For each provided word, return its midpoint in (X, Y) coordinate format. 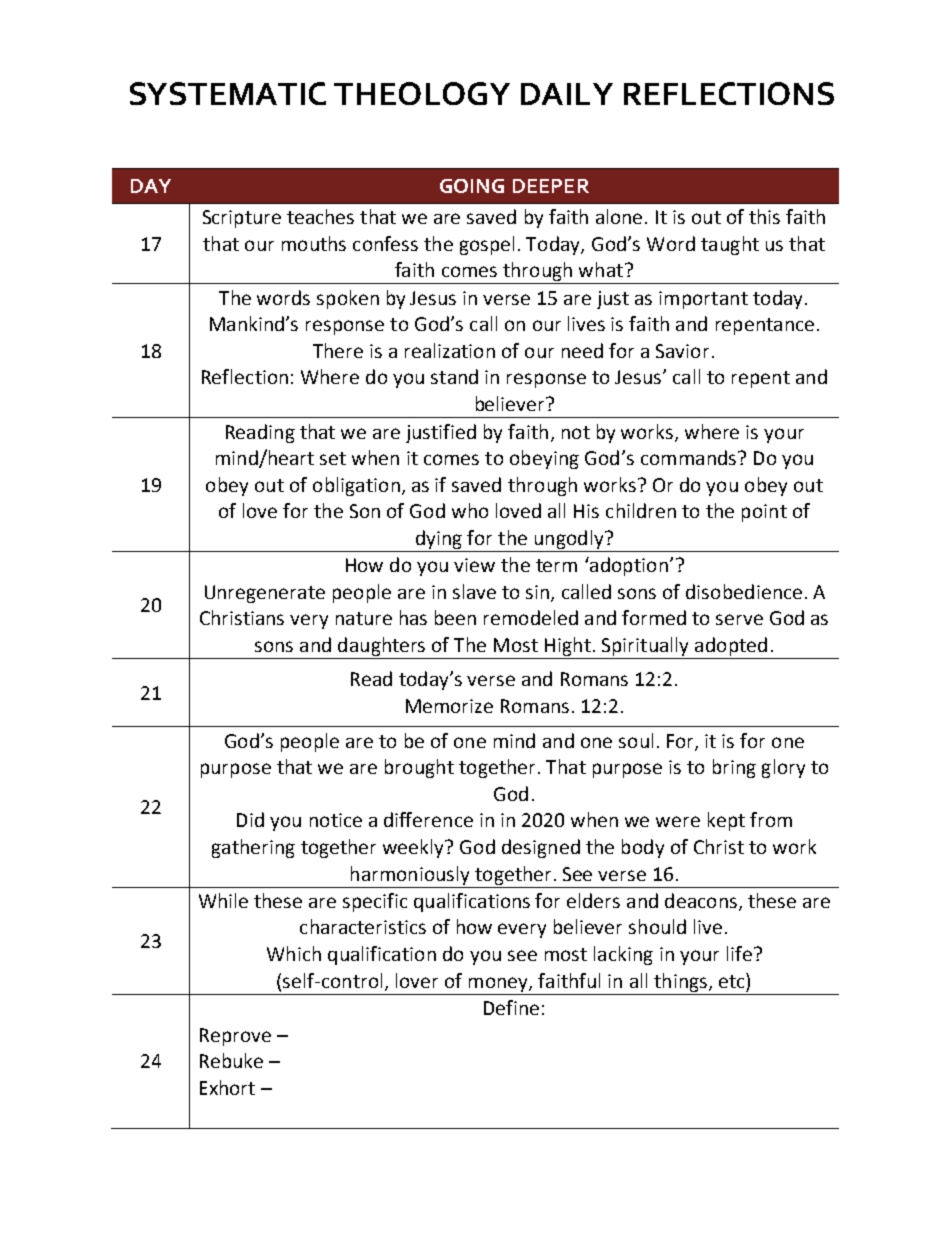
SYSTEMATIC (228, 93)
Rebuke (231, 1060)
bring (734, 768)
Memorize (449, 706)
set (333, 458)
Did (250, 819)
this (764, 216)
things (682, 982)
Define (511, 1007)
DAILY (567, 94)
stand (454, 376)
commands (690, 457)
